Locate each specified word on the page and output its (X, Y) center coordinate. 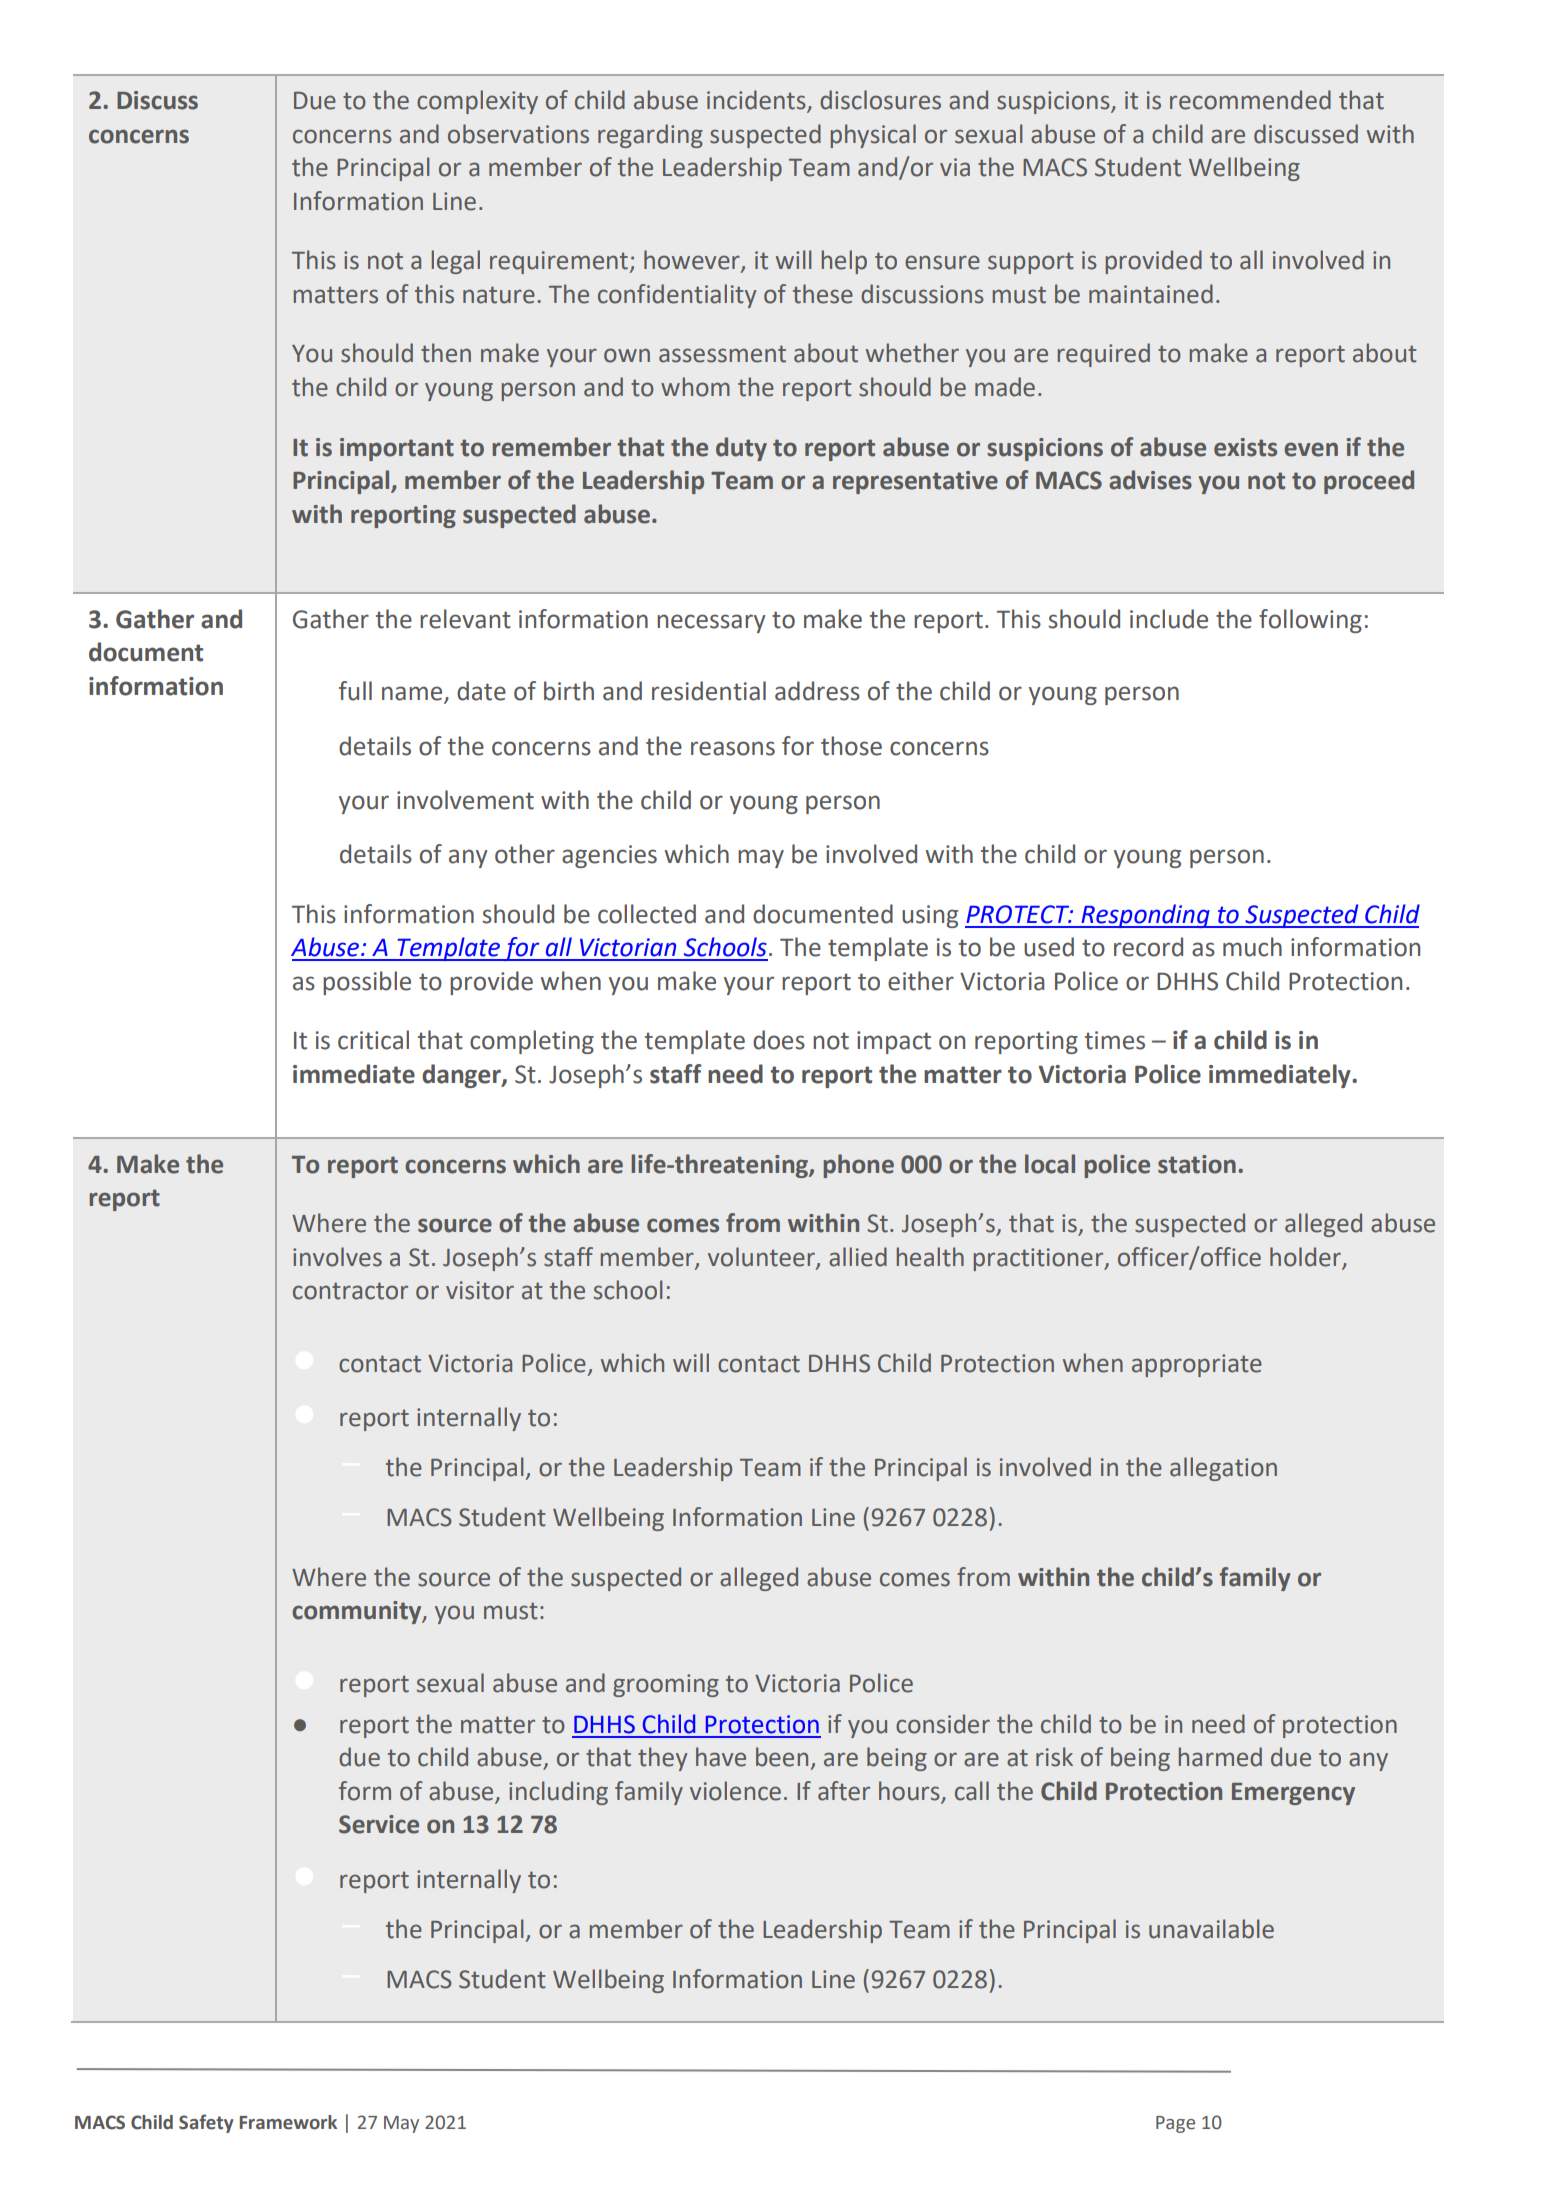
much (1252, 947)
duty (741, 449)
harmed (1220, 1757)
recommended (1250, 100)
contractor (350, 1291)
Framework (288, 2122)
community (358, 1612)
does (779, 1040)
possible (367, 983)
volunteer (762, 1257)
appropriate (1197, 1365)
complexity (477, 102)
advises (1150, 480)
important (397, 449)
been (782, 1757)
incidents (757, 101)
